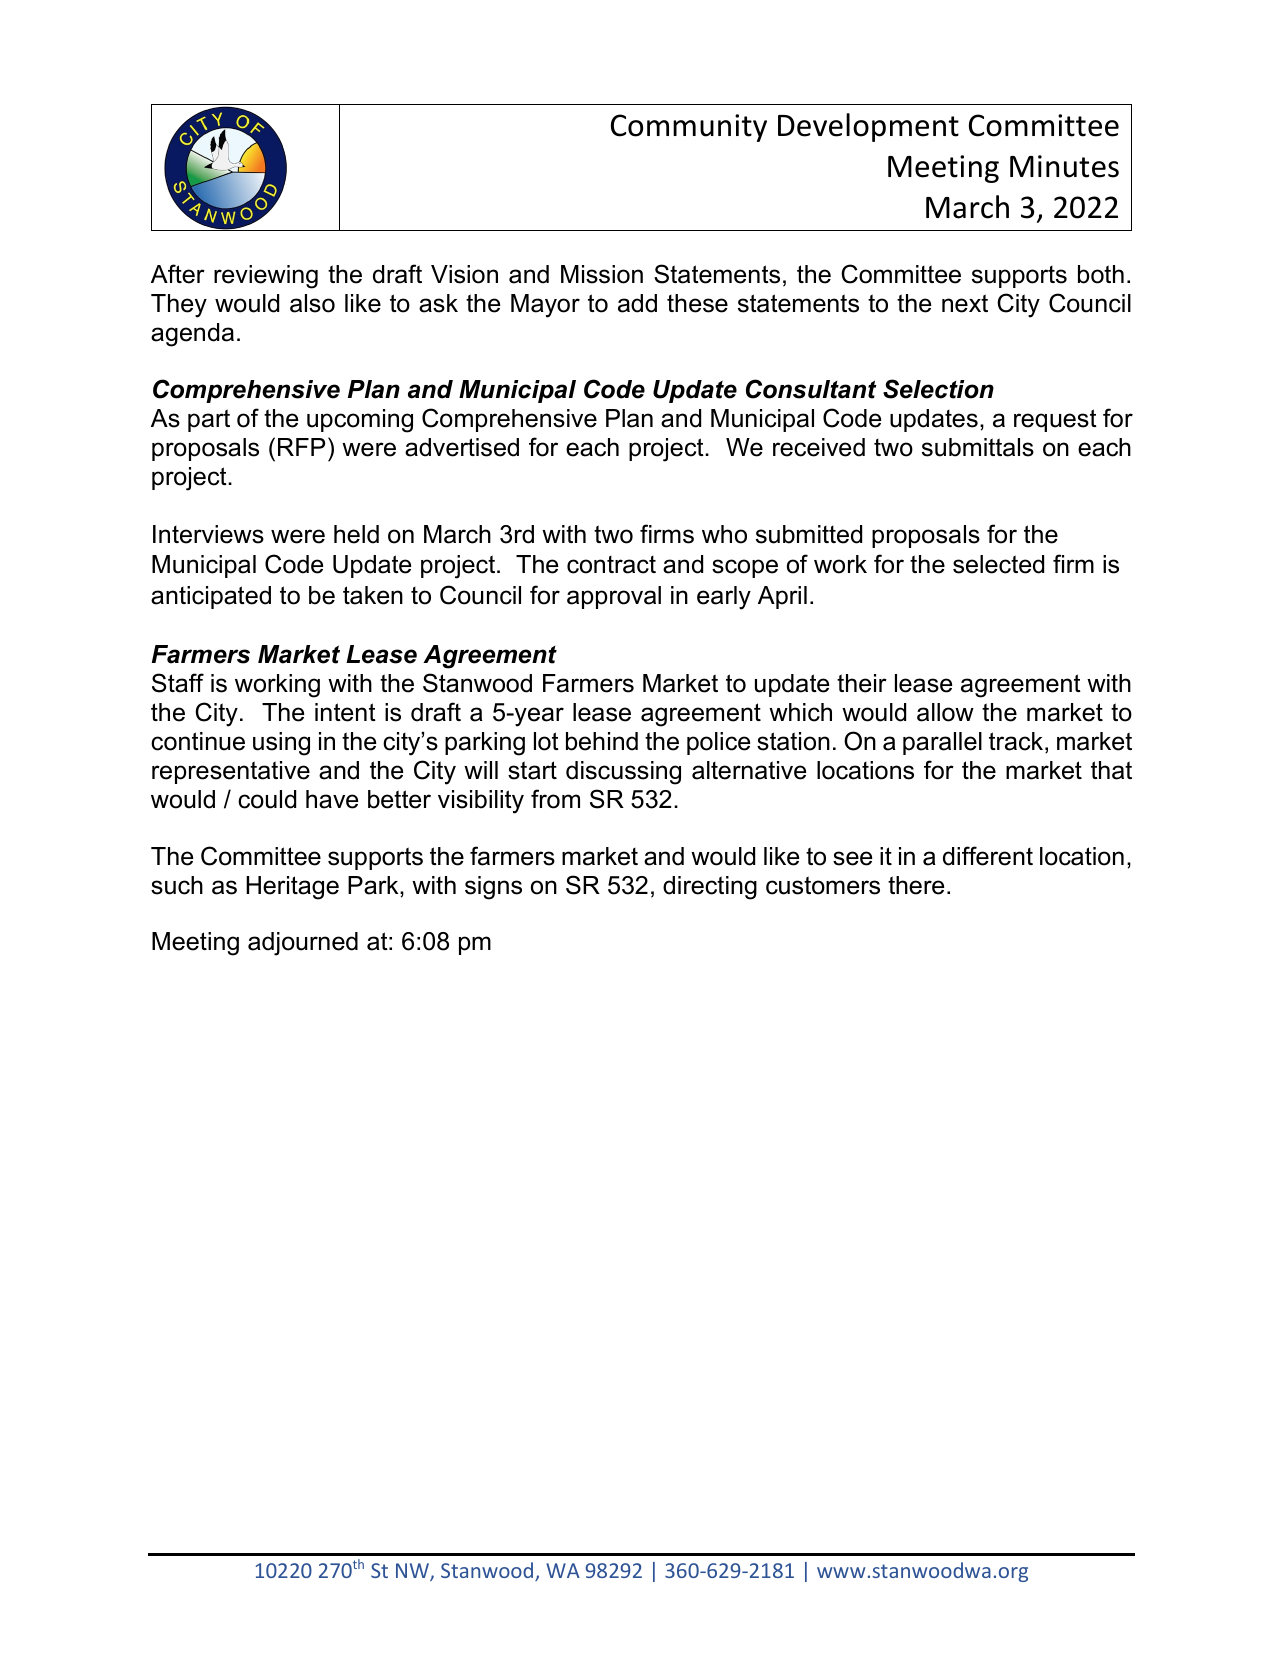  Describe the element at coordinates (614, 597) in the document. I see `approval` at that location.
